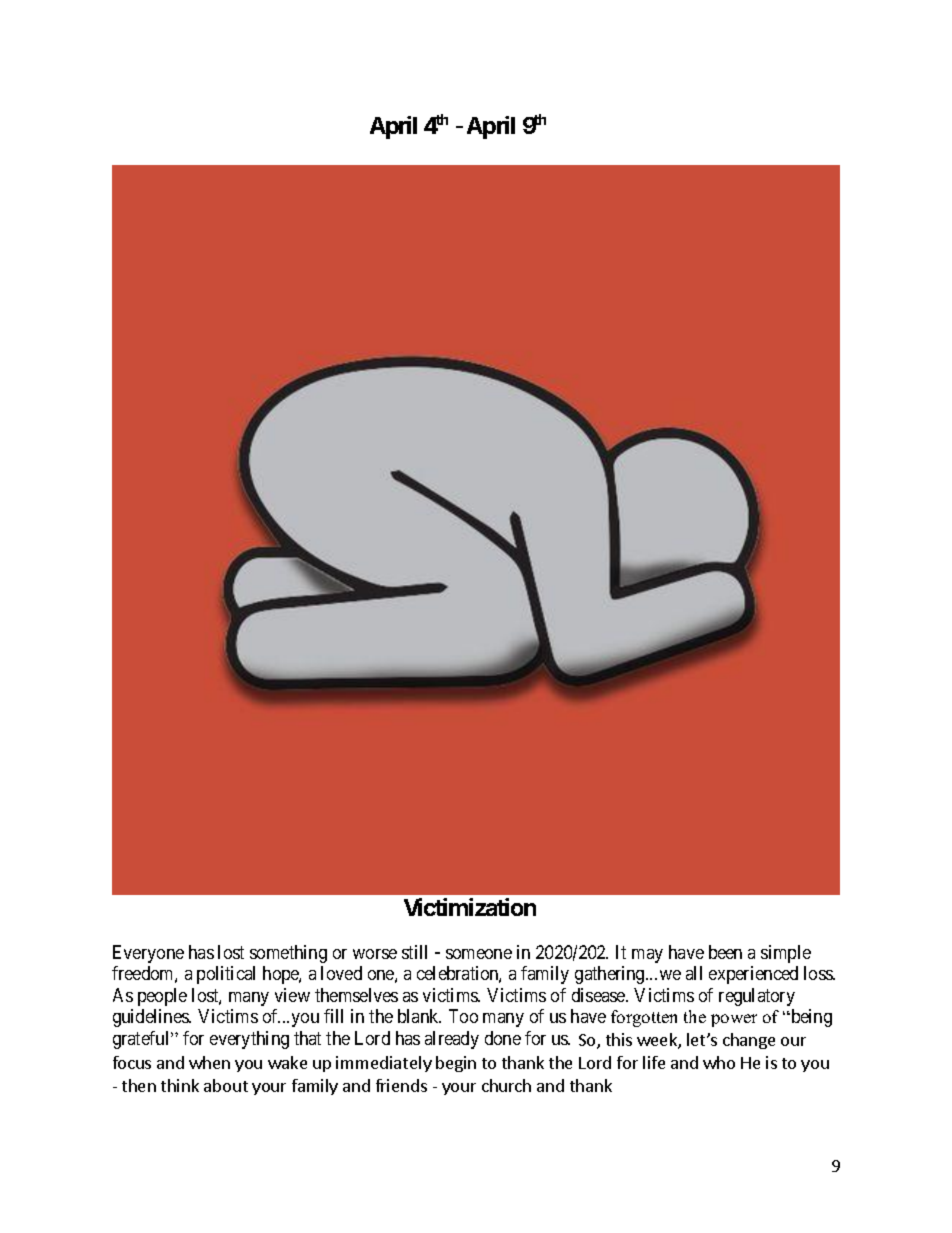  What do you see at coordinates (414, 952) in the screenshot?
I see `still` at bounding box center [414, 952].
